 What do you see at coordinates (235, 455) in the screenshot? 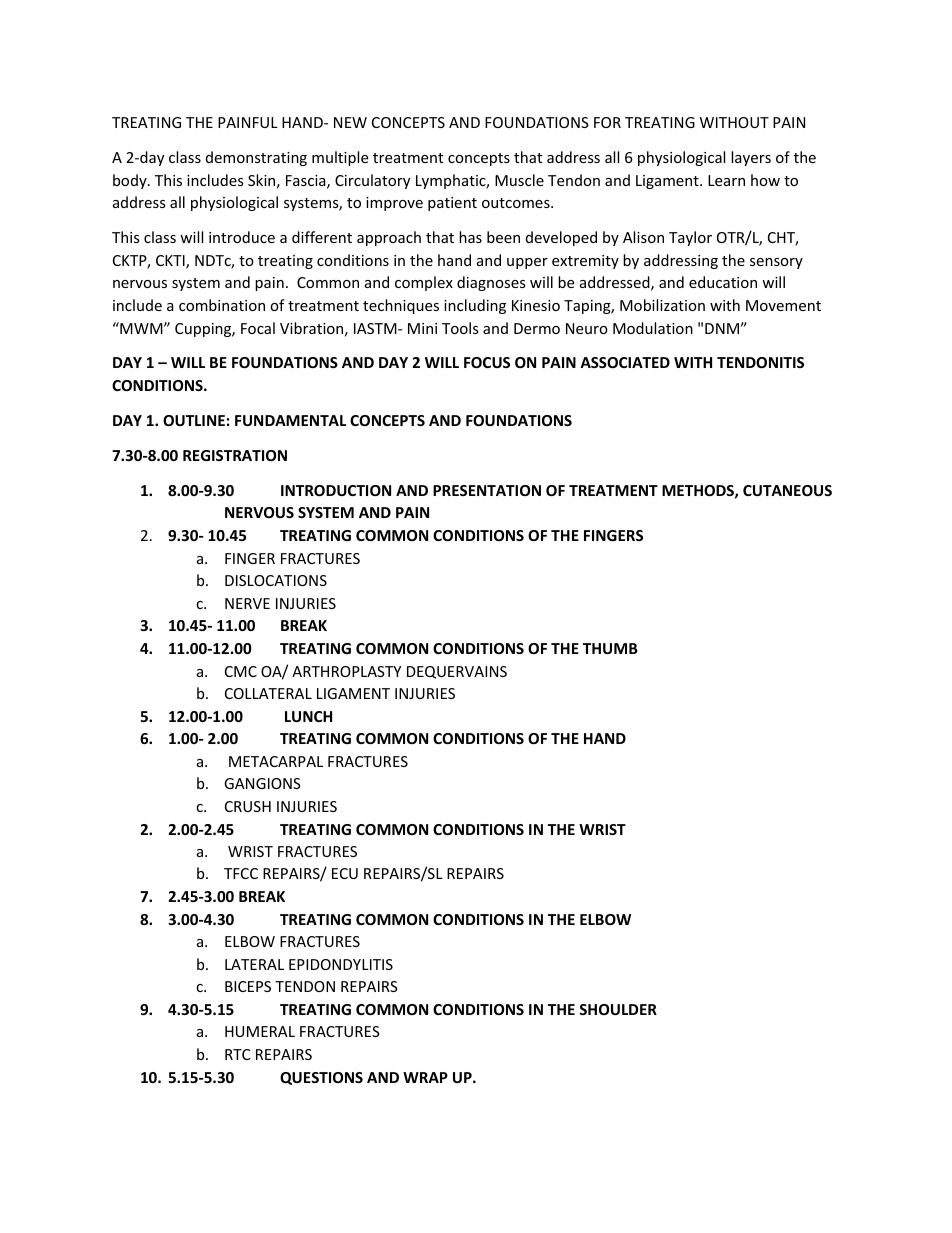
I see `REGISTRATION` at bounding box center [235, 455].
